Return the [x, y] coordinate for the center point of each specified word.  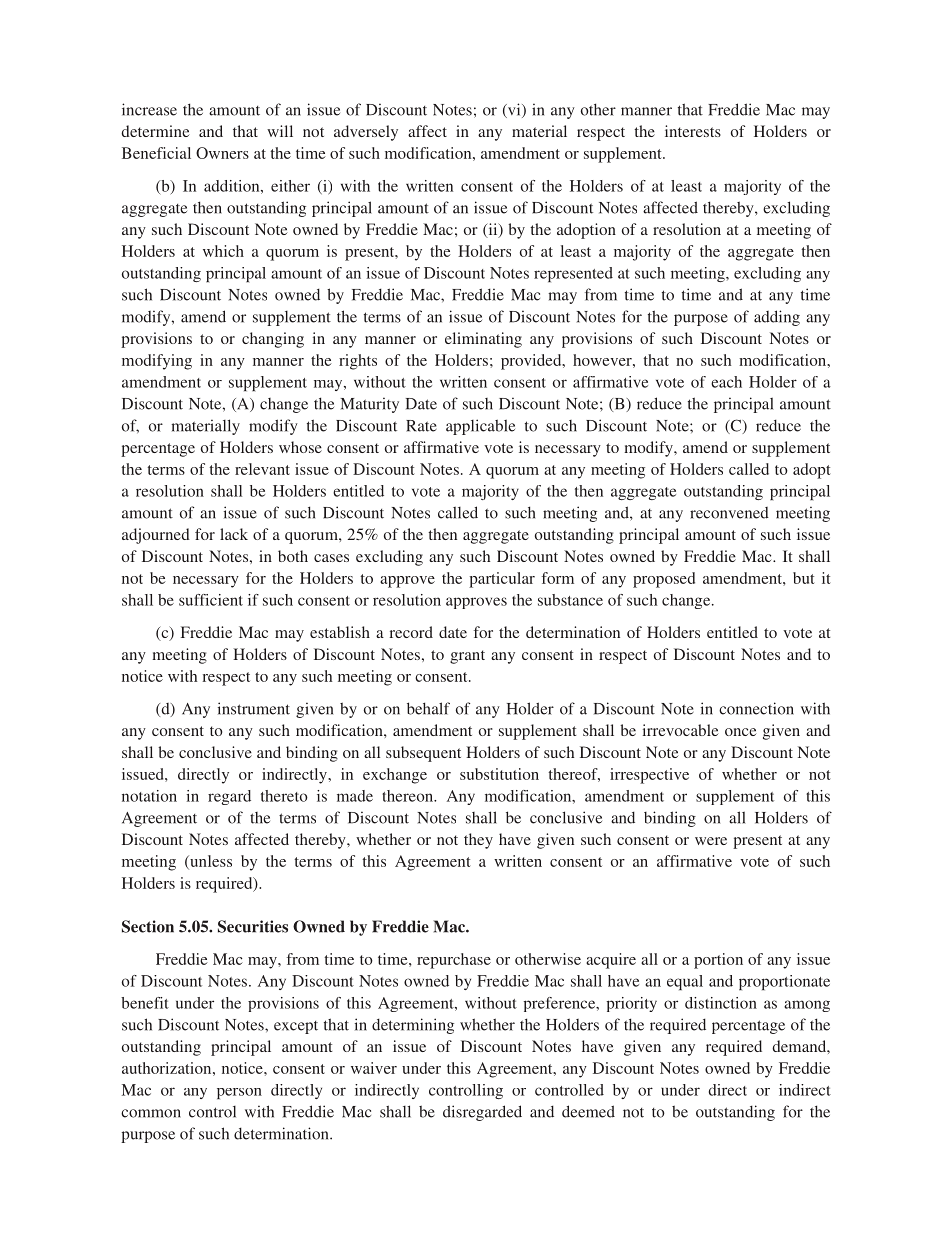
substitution [499, 774]
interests [693, 131]
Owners [222, 153]
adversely [366, 133]
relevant [262, 469]
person [239, 1093]
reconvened [729, 513]
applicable [480, 427]
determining [413, 1026]
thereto [284, 796]
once [741, 732]
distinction [721, 1003]
